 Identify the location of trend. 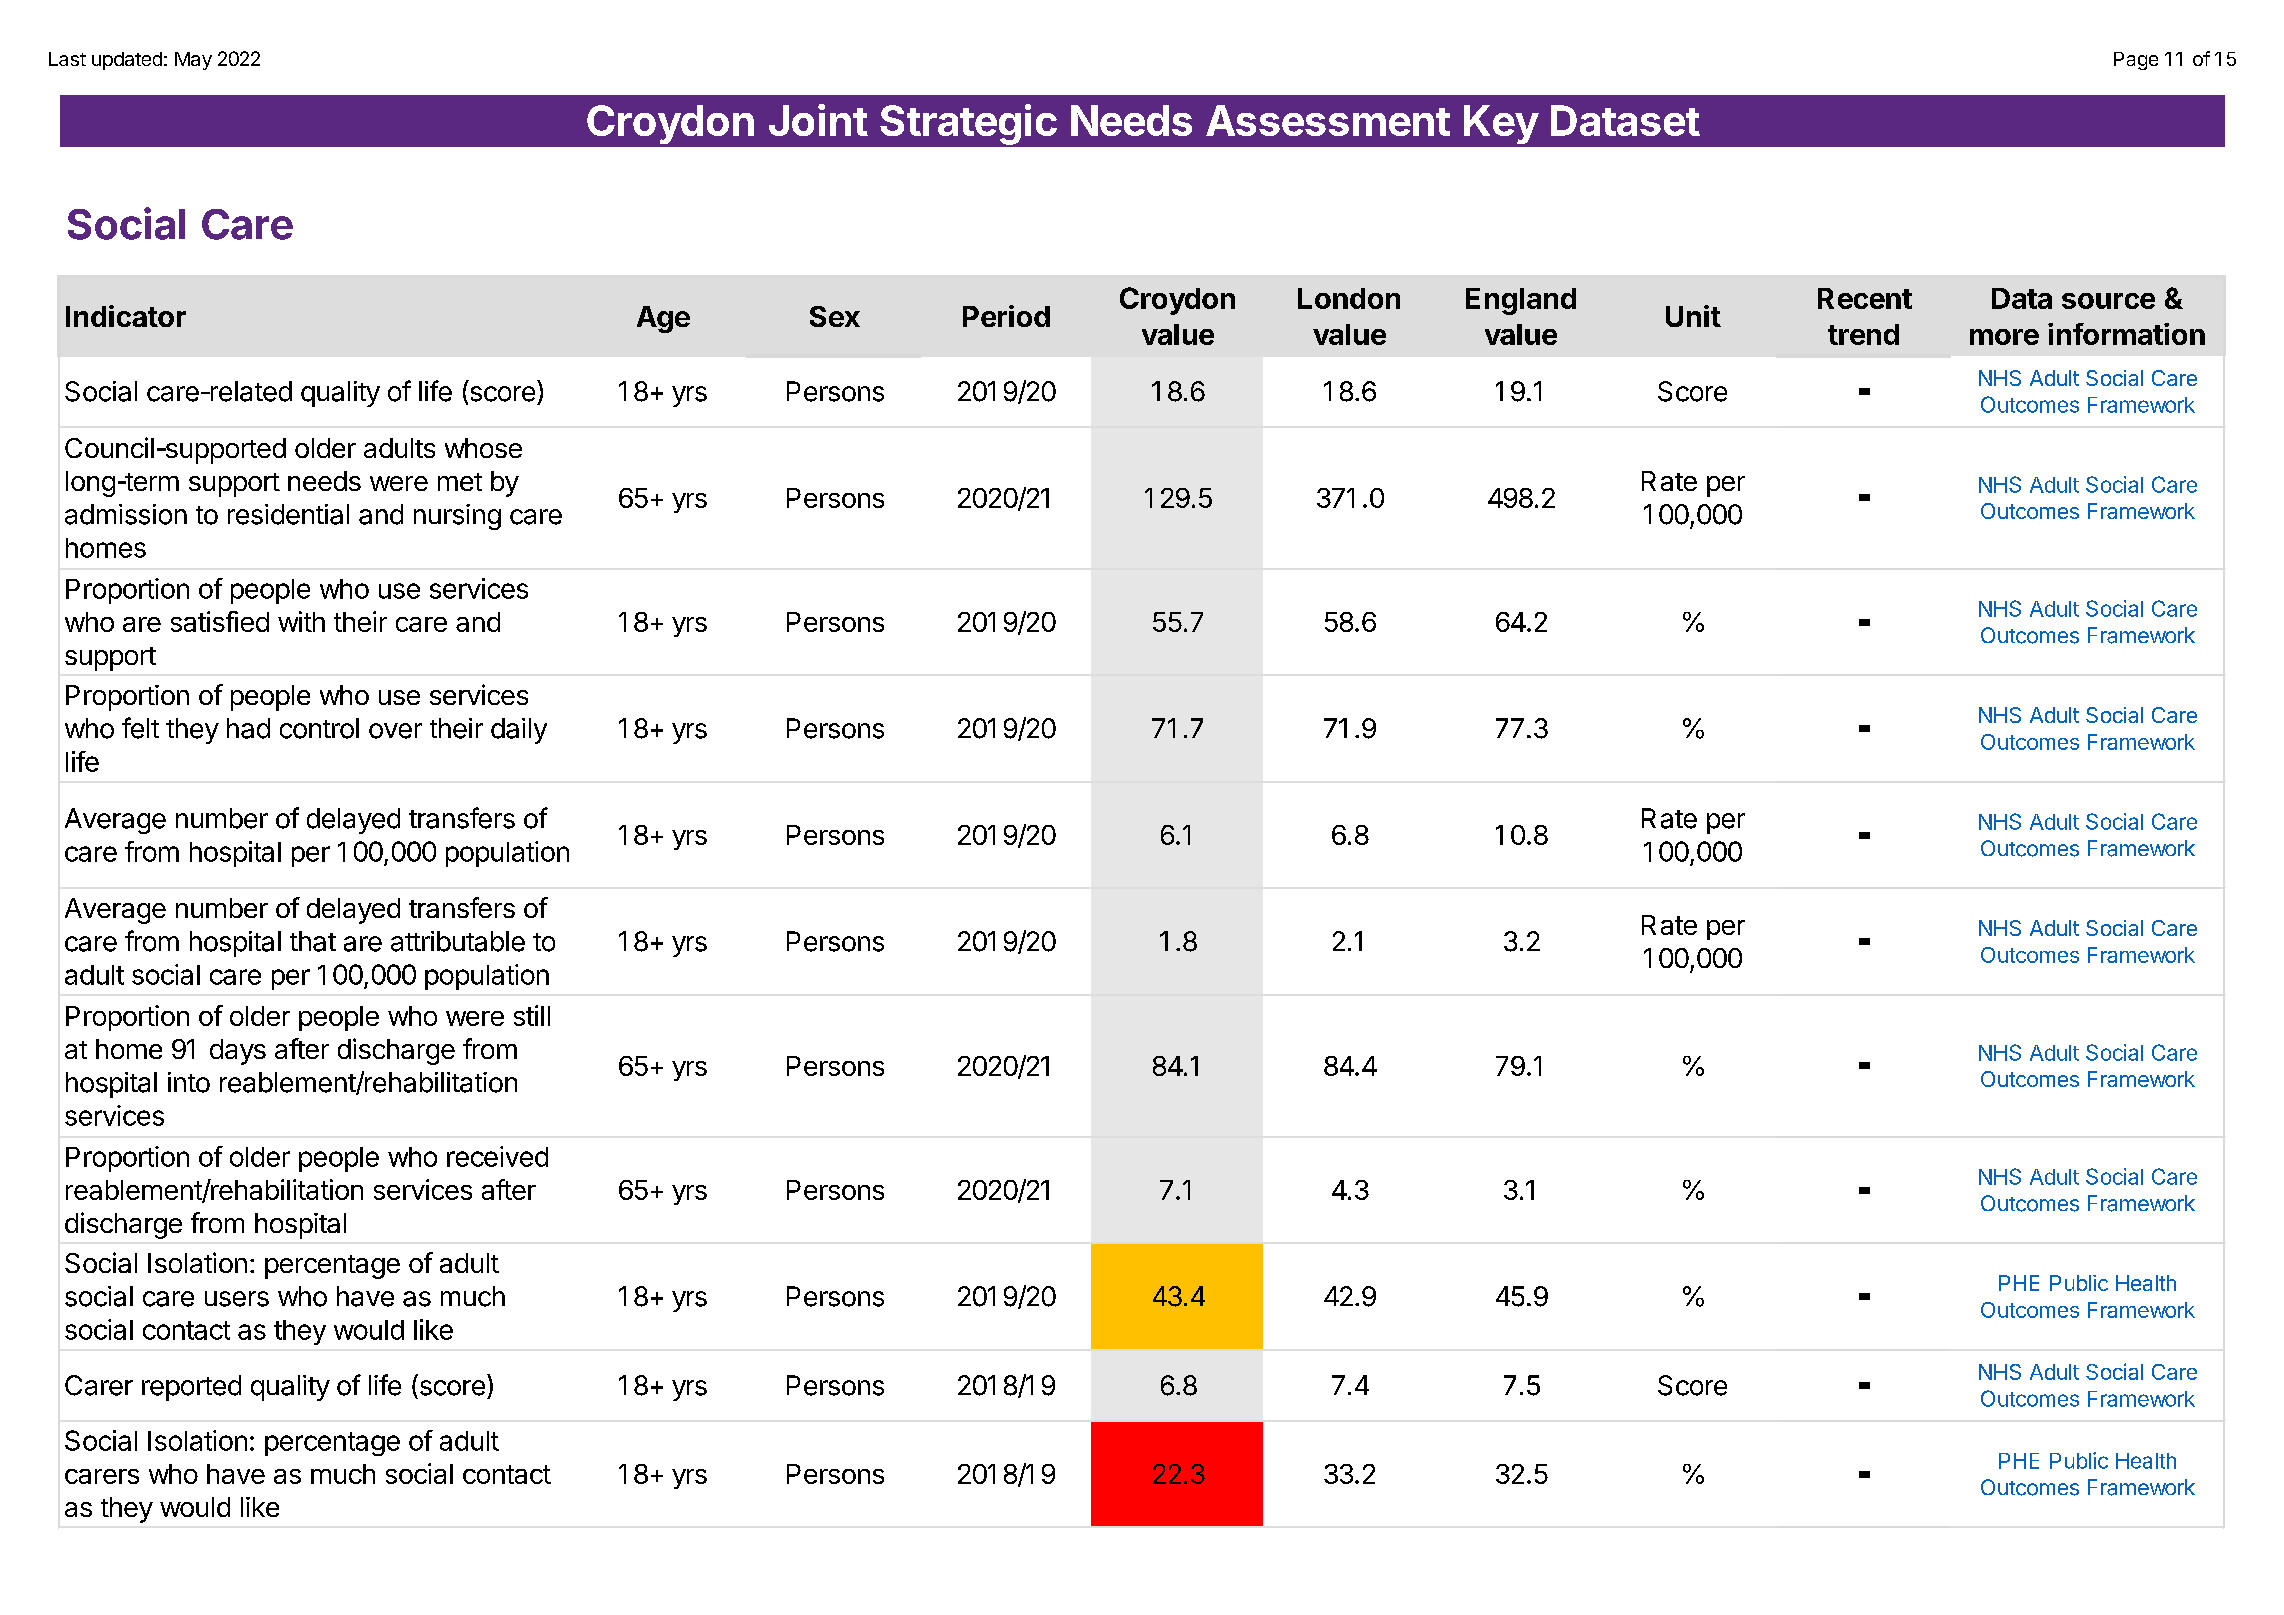
(1863, 334).
